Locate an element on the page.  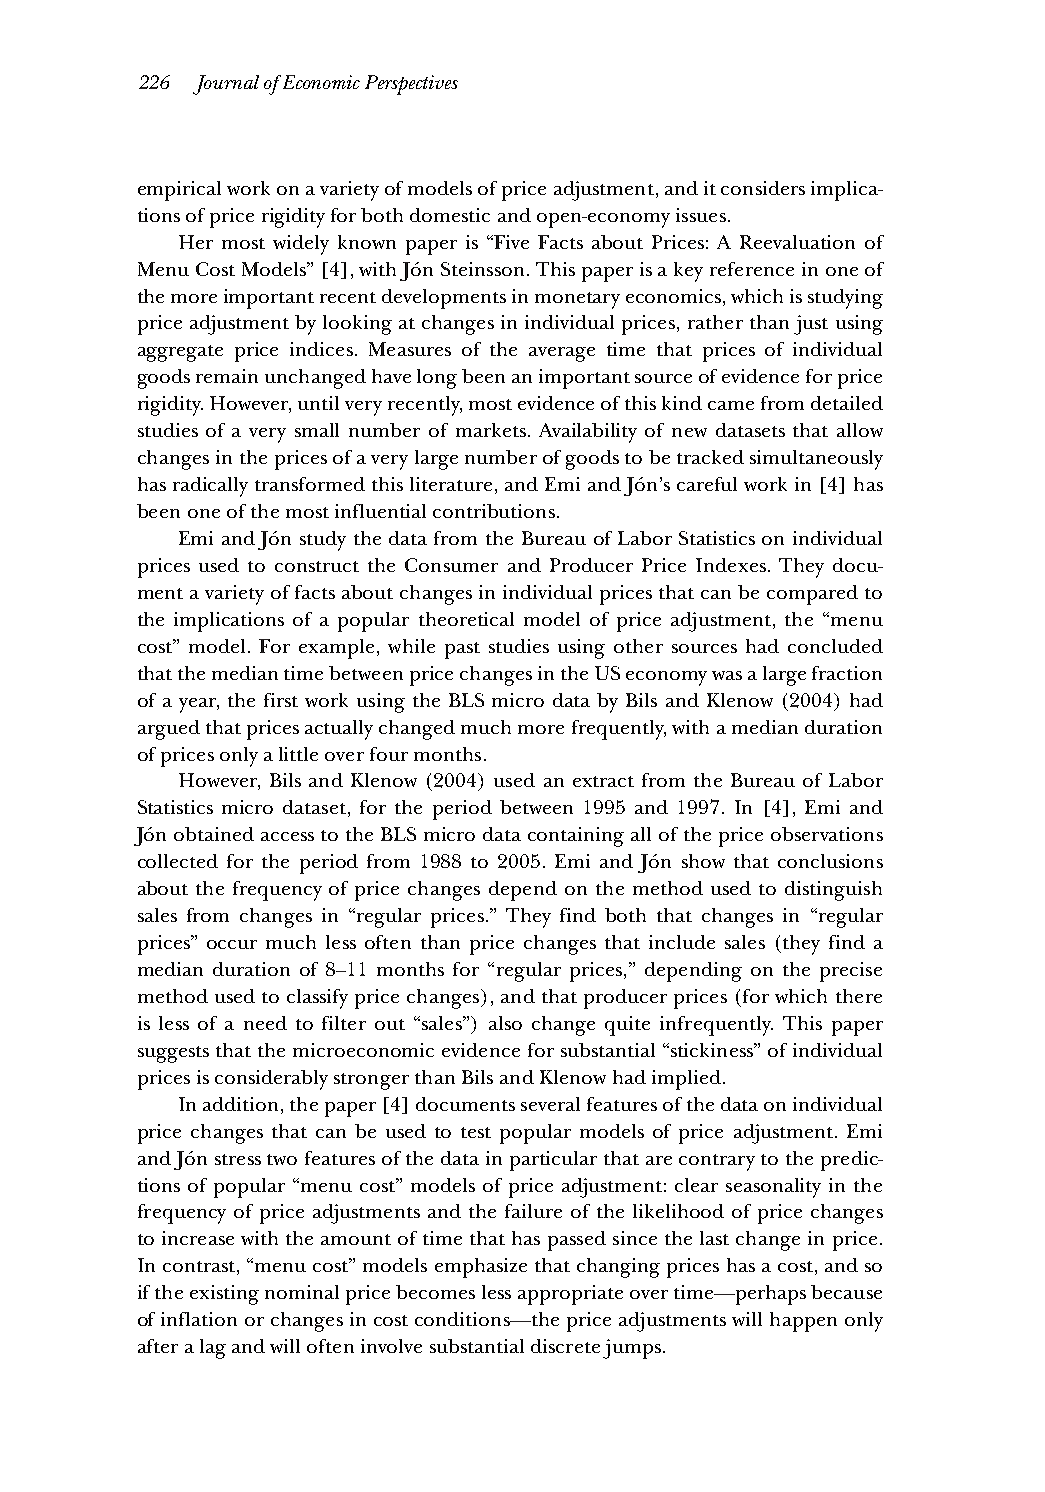
was is located at coordinates (727, 675).
